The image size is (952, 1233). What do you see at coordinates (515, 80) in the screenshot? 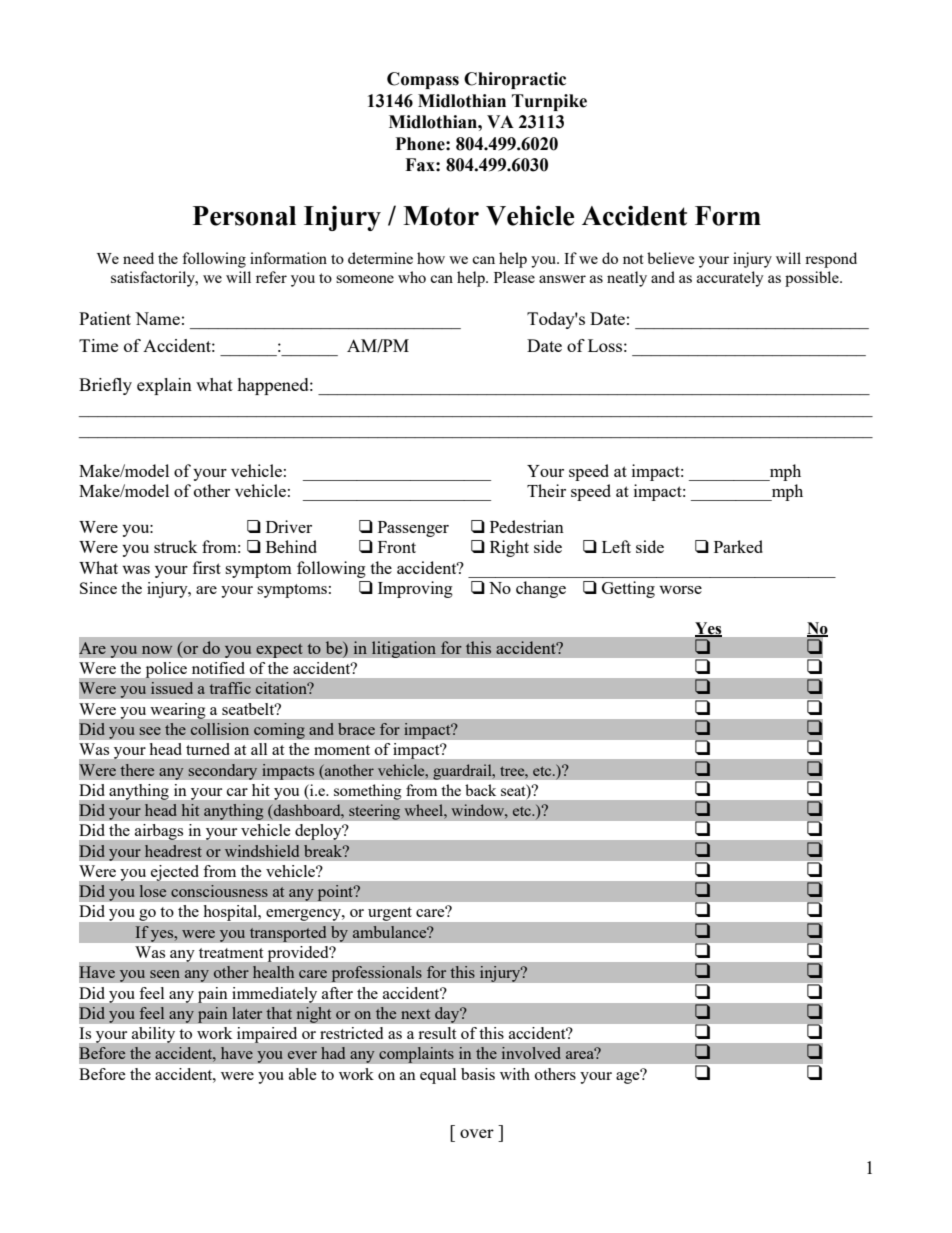
I see `Chiropractic` at bounding box center [515, 80].
